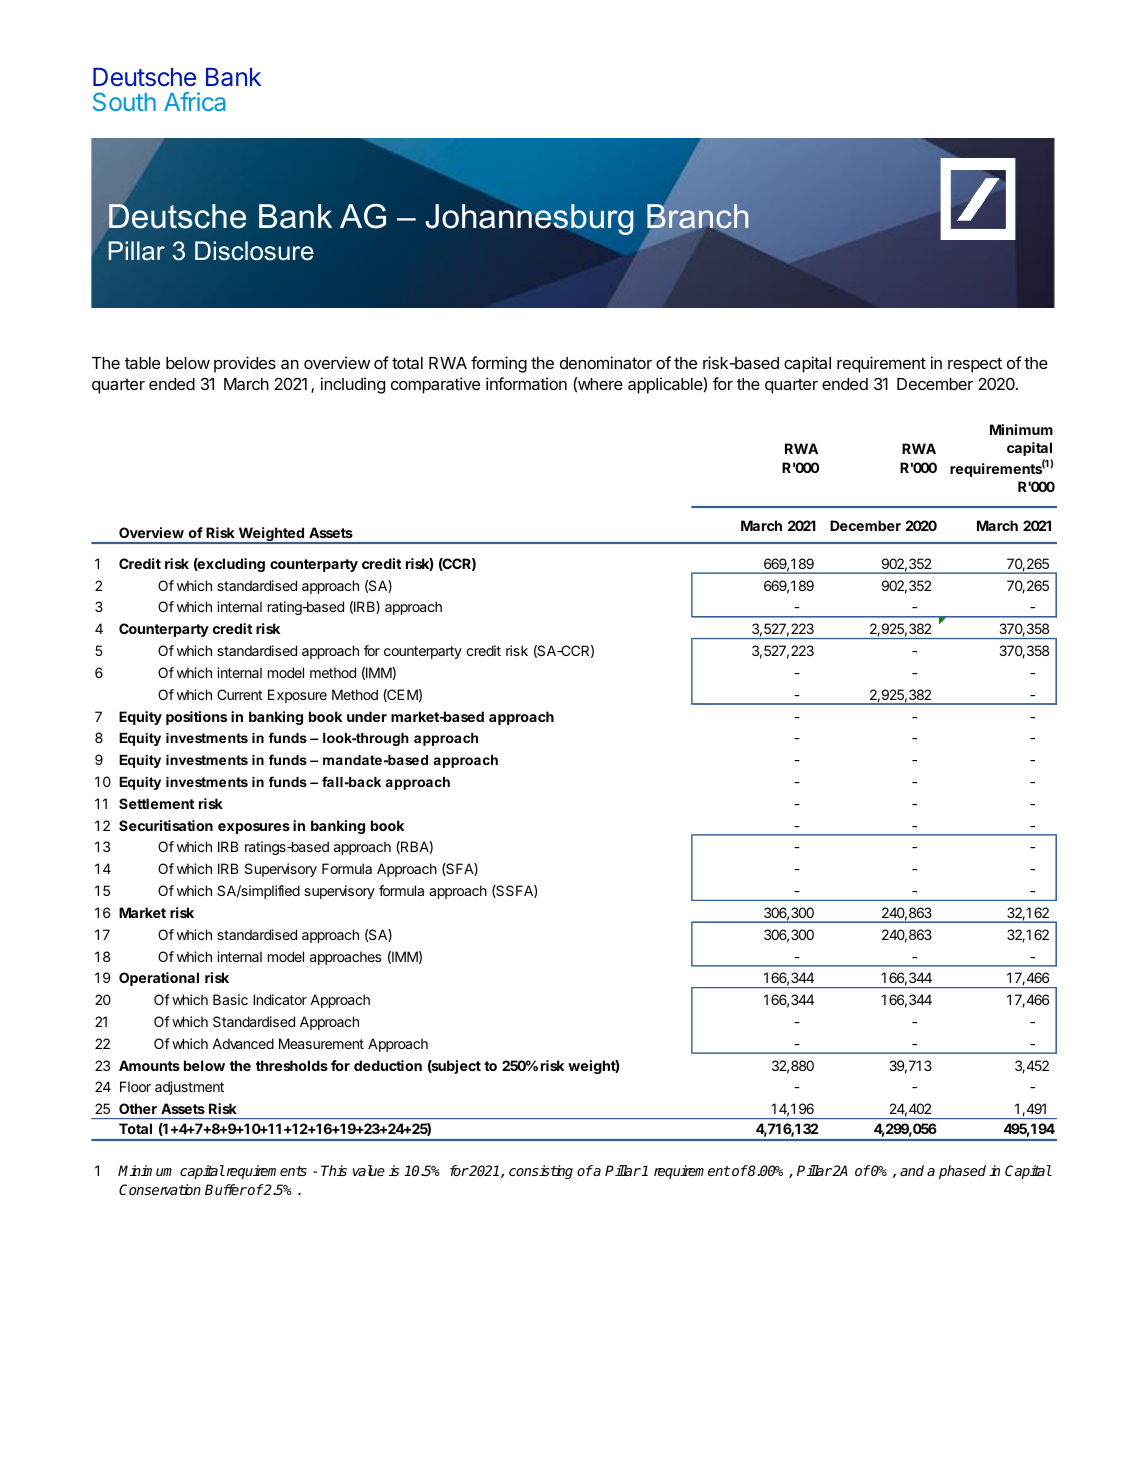 The image size is (1131, 1464). Describe the element at coordinates (529, 218) in the screenshot. I see `Johannesburg` at that location.
